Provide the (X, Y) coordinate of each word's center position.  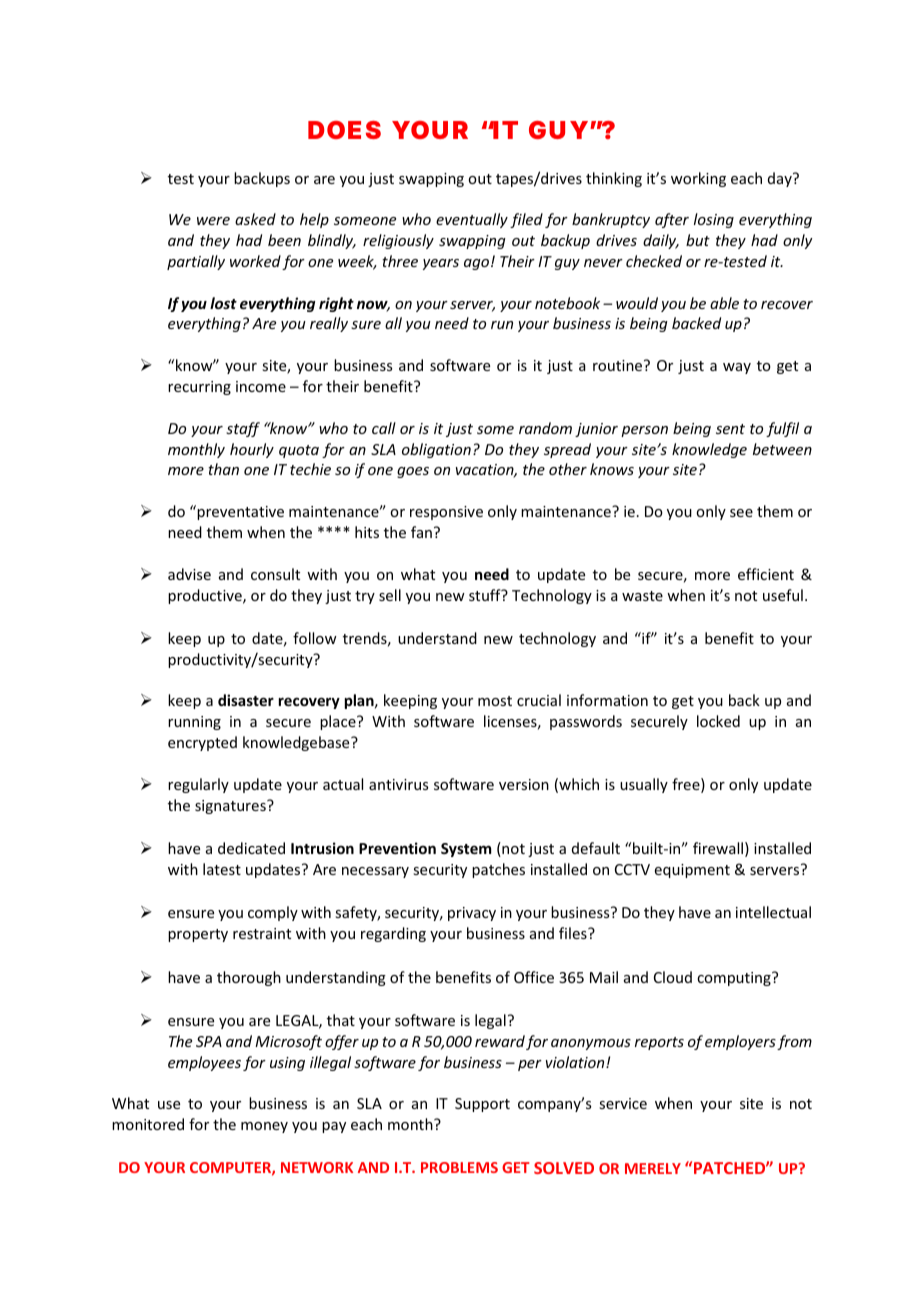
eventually (472, 220)
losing (714, 220)
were (213, 221)
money (264, 1127)
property (198, 935)
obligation (436, 450)
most (495, 701)
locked (718, 721)
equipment (692, 871)
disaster (246, 700)
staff (243, 429)
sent (730, 429)
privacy (472, 914)
